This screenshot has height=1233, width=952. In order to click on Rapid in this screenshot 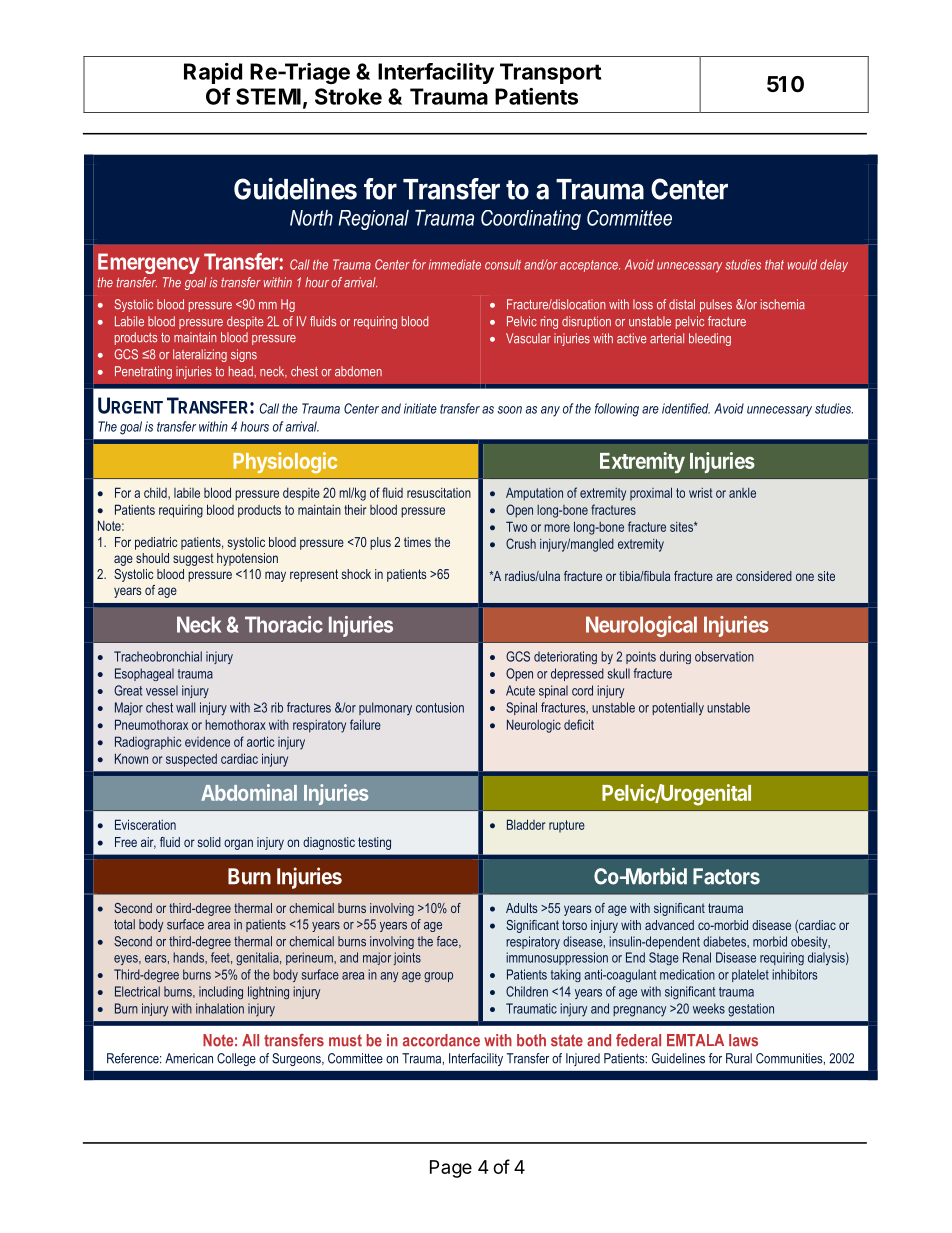, I will do `click(213, 73)`.
